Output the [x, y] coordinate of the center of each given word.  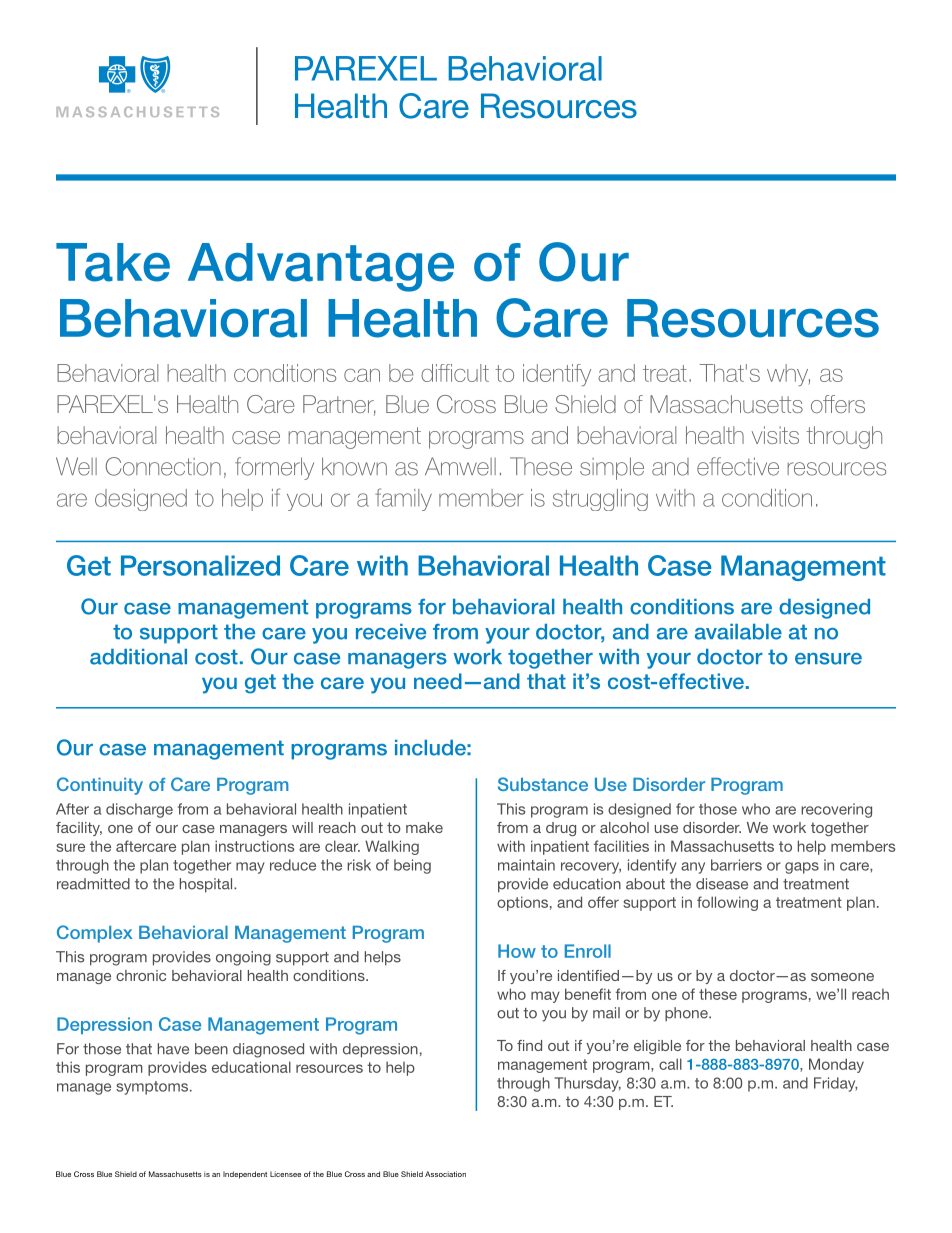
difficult [455, 373]
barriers [736, 865]
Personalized [200, 565]
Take [113, 262]
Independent [245, 1175]
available [738, 632]
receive [391, 632]
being [412, 866]
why [788, 375]
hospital [207, 885]
